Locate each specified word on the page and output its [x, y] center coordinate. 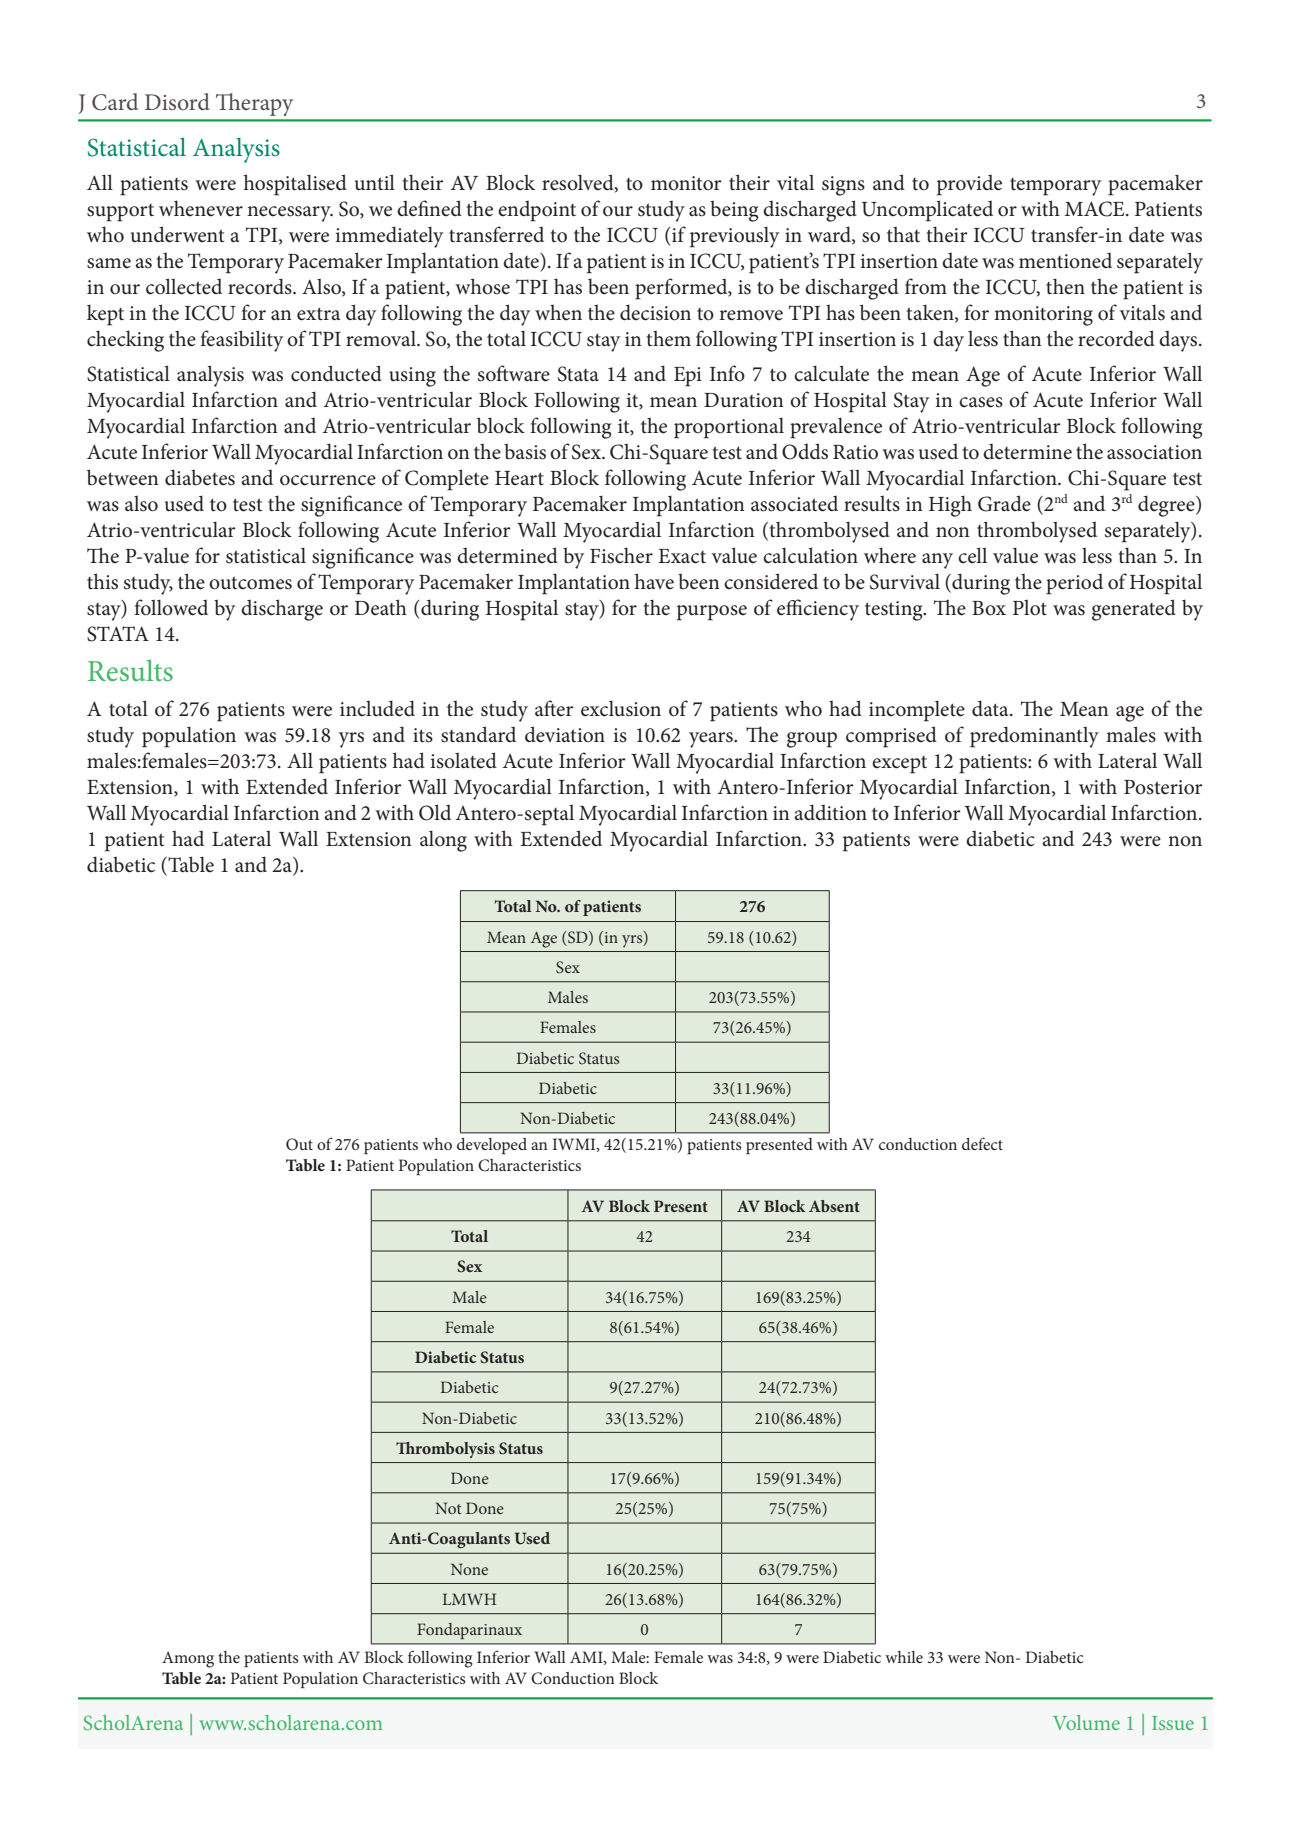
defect [982, 1143]
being [734, 211]
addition [830, 812]
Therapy [254, 104]
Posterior [1163, 787]
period [1074, 584]
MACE [1096, 209]
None [469, 1569]
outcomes [250, 583]
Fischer [621, 555]
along [443, 841]
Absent [834, 1206]
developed [492, 1146]
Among [188, 1659]
